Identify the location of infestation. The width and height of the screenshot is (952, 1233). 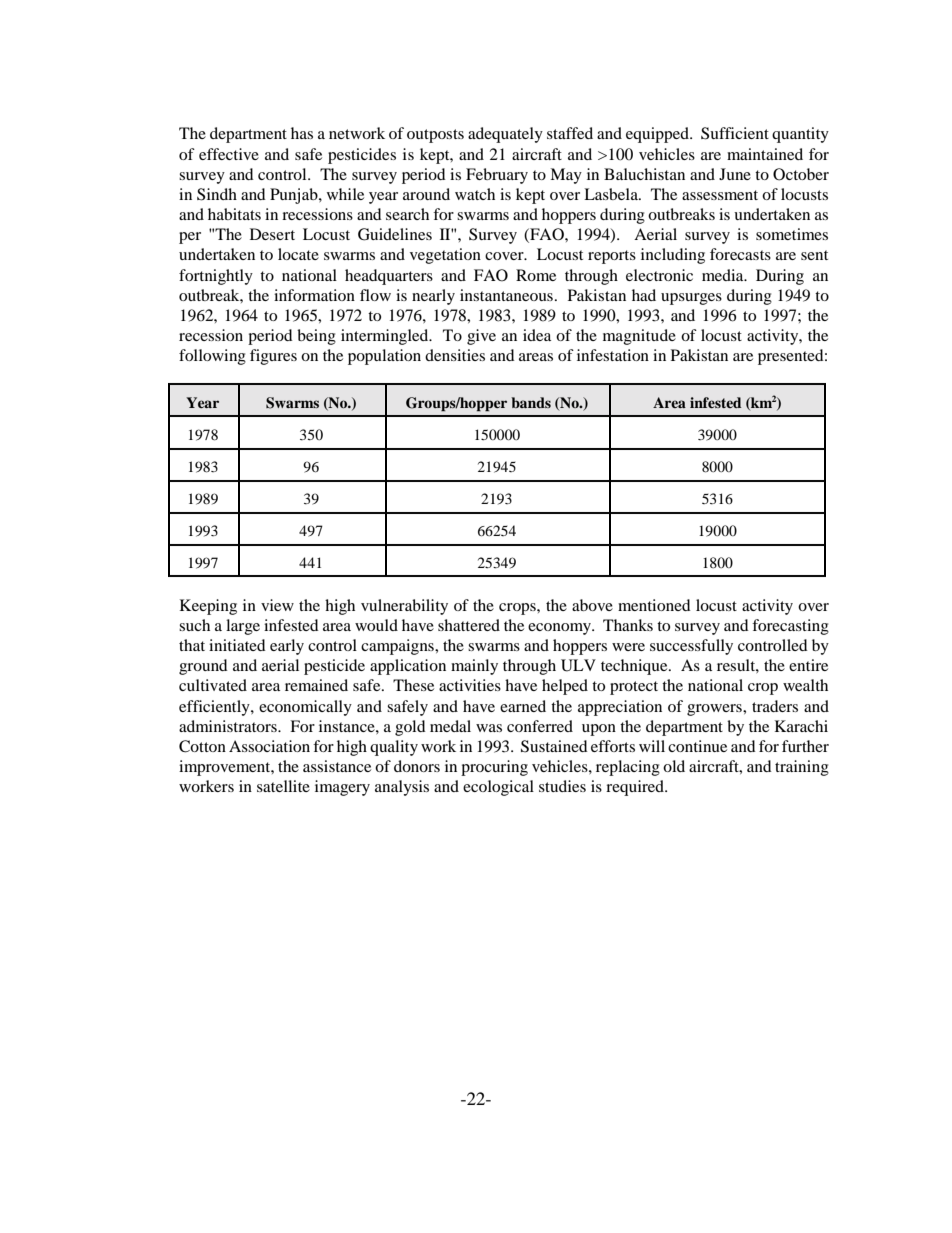
(613, 355).
